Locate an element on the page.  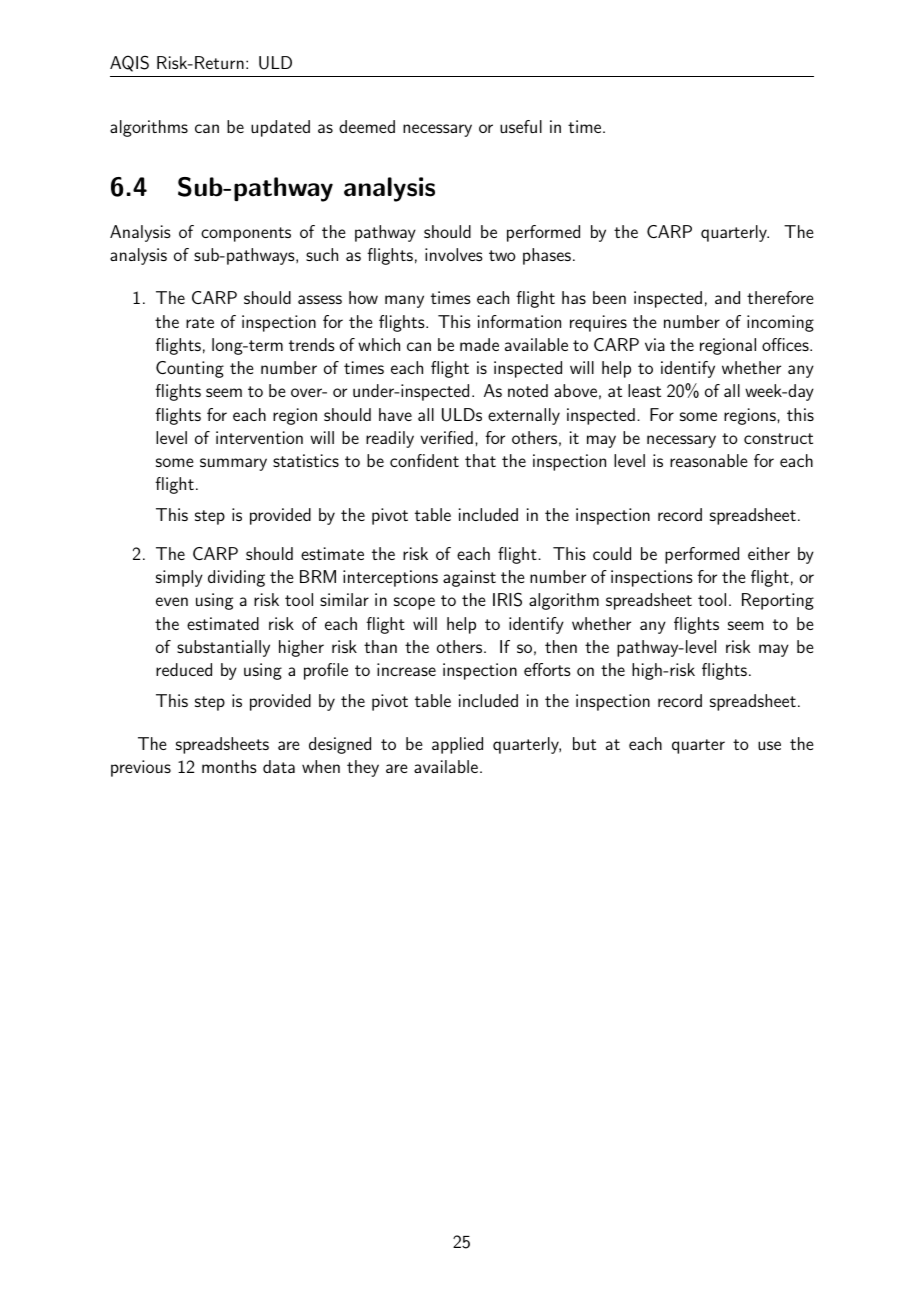
scope is located at coordinates (414, 603).
